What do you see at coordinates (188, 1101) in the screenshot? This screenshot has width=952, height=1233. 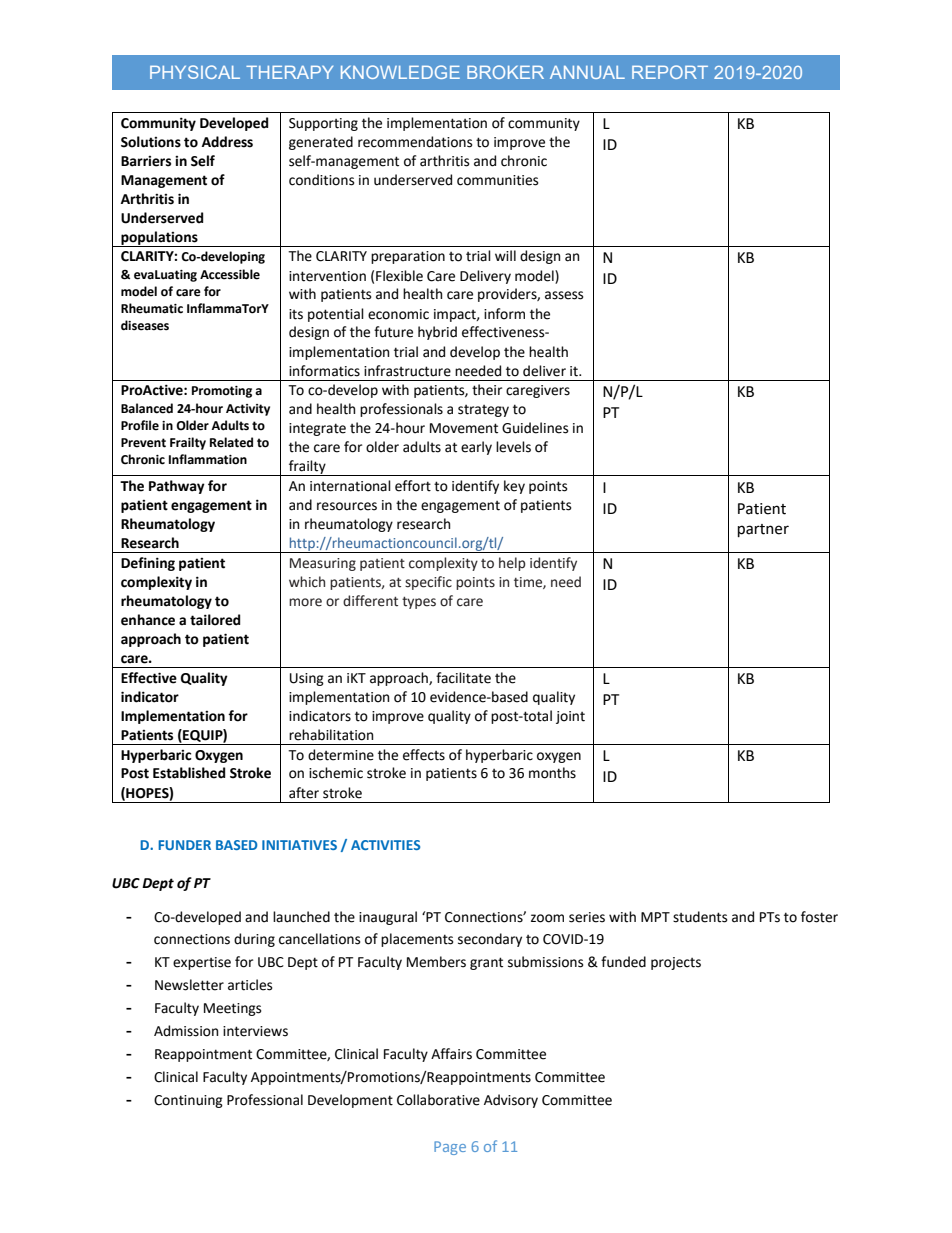 I see `Continuing` at bounding box center [188, 1101].
